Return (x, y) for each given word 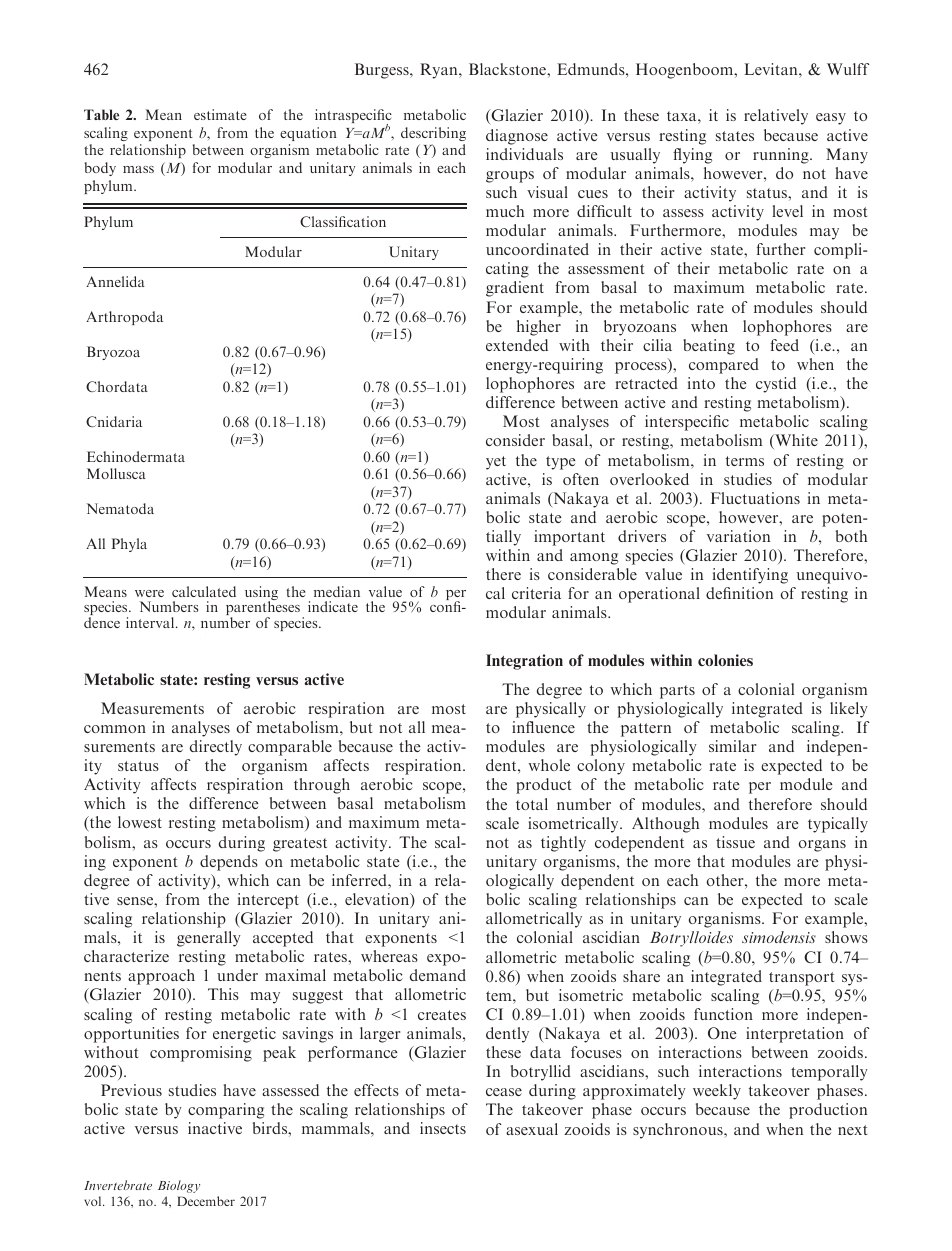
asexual (532, 1129)
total (532, 804)
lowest (140, 822)
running (782, 156)
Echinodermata (136, 456)
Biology (179, 1186)
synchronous (679, 1131)
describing (433, 134)
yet (496, 463)
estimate (220, 114)
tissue (735, 842)
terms (745, 461)
